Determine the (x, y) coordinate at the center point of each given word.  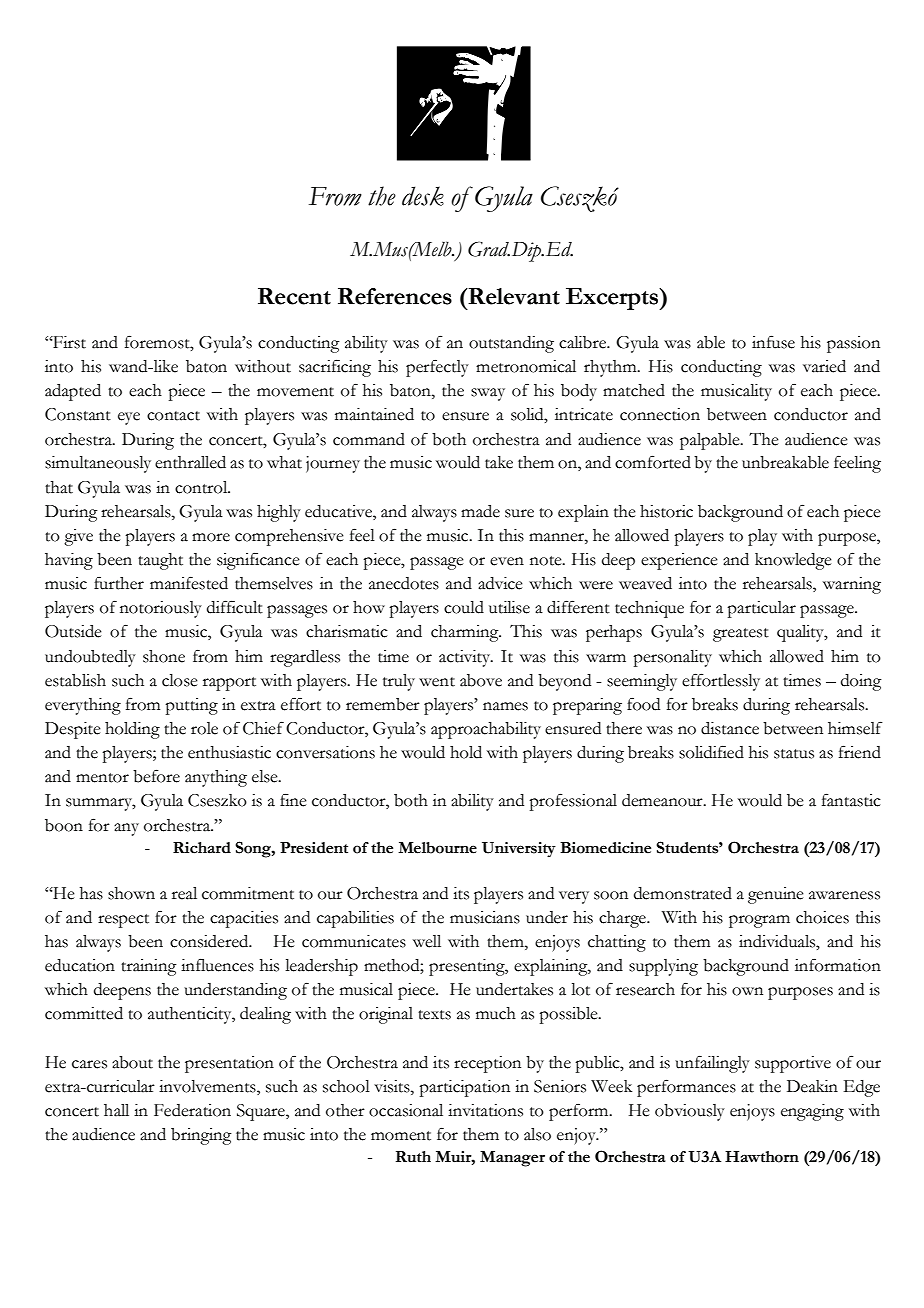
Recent (294, 296)
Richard (202, 848)
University (519, 850)
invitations (485, 1110)
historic (666, 511)
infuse (773, 342)
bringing (201, 1136)
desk (423, 196)
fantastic (851, 800)
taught (160, 561)
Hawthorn (762, 1157)
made (480, 511)
